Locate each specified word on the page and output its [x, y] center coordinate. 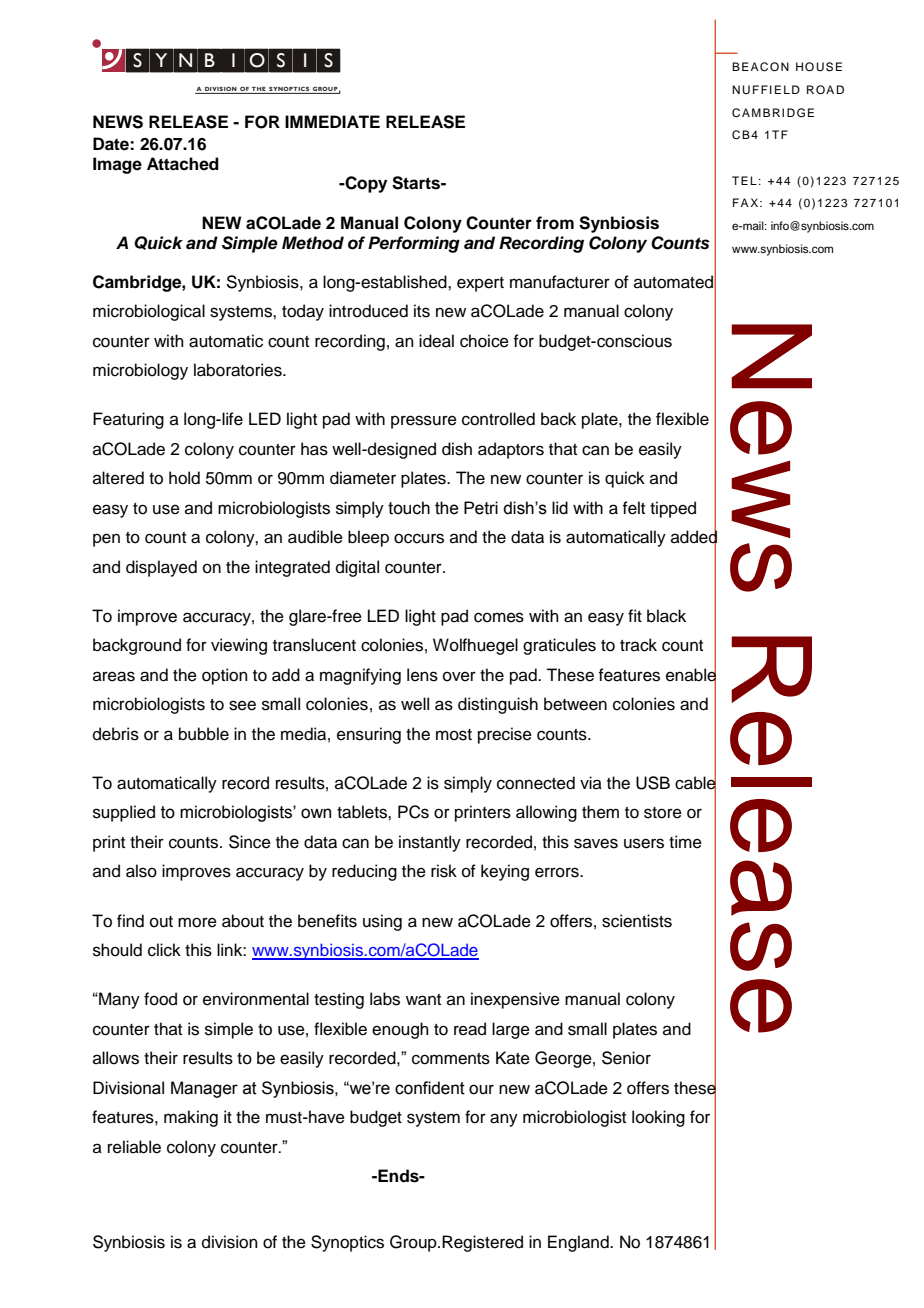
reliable [134, 1147]
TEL [744, 180]
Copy [365, 184]
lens [422, 675]
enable [691, 675]
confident [430, 1088]
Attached [183, 164]
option [225, 676]
